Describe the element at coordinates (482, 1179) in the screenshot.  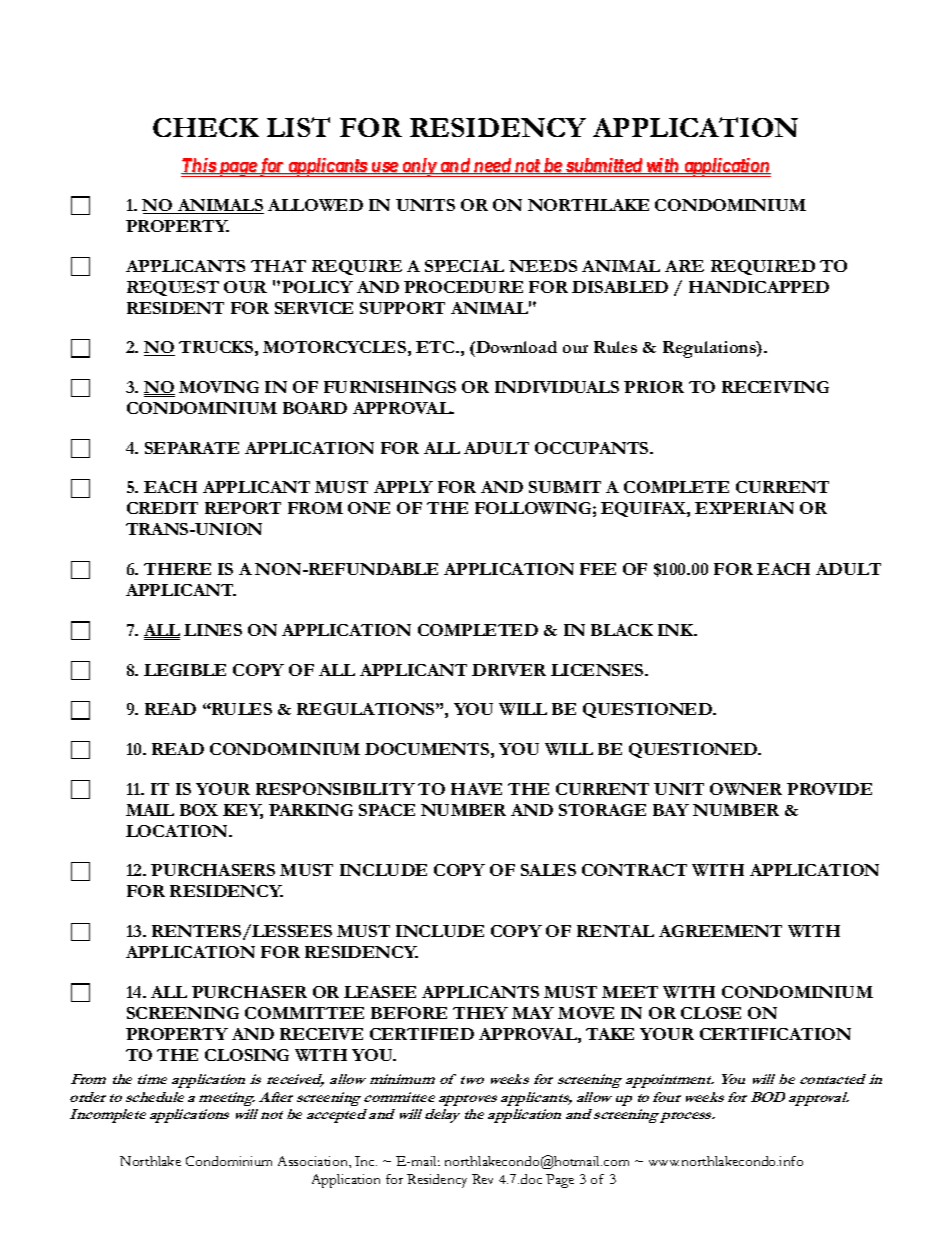
I see `Rev` at that location.
